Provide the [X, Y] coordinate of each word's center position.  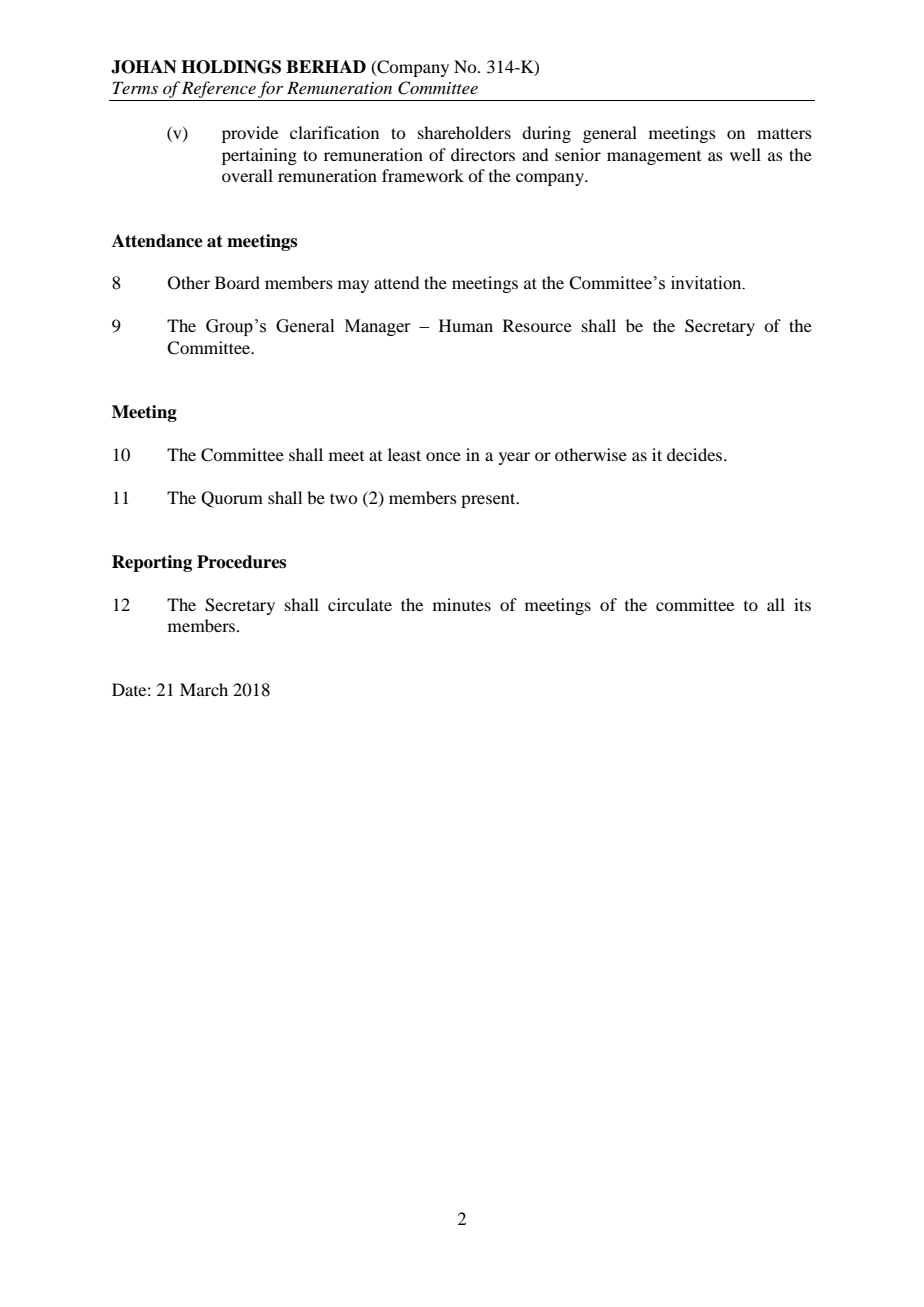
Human [466, 325]
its [802, 604]
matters [784, 133]
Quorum [232, 499]
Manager [377, 327]
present [489, 500]
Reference [219, 91]
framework [423, 175]
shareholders [464, 132]
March [204, 689]
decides [696, 454]
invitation [707, 283]
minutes [462, 604]
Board [237, 282]
